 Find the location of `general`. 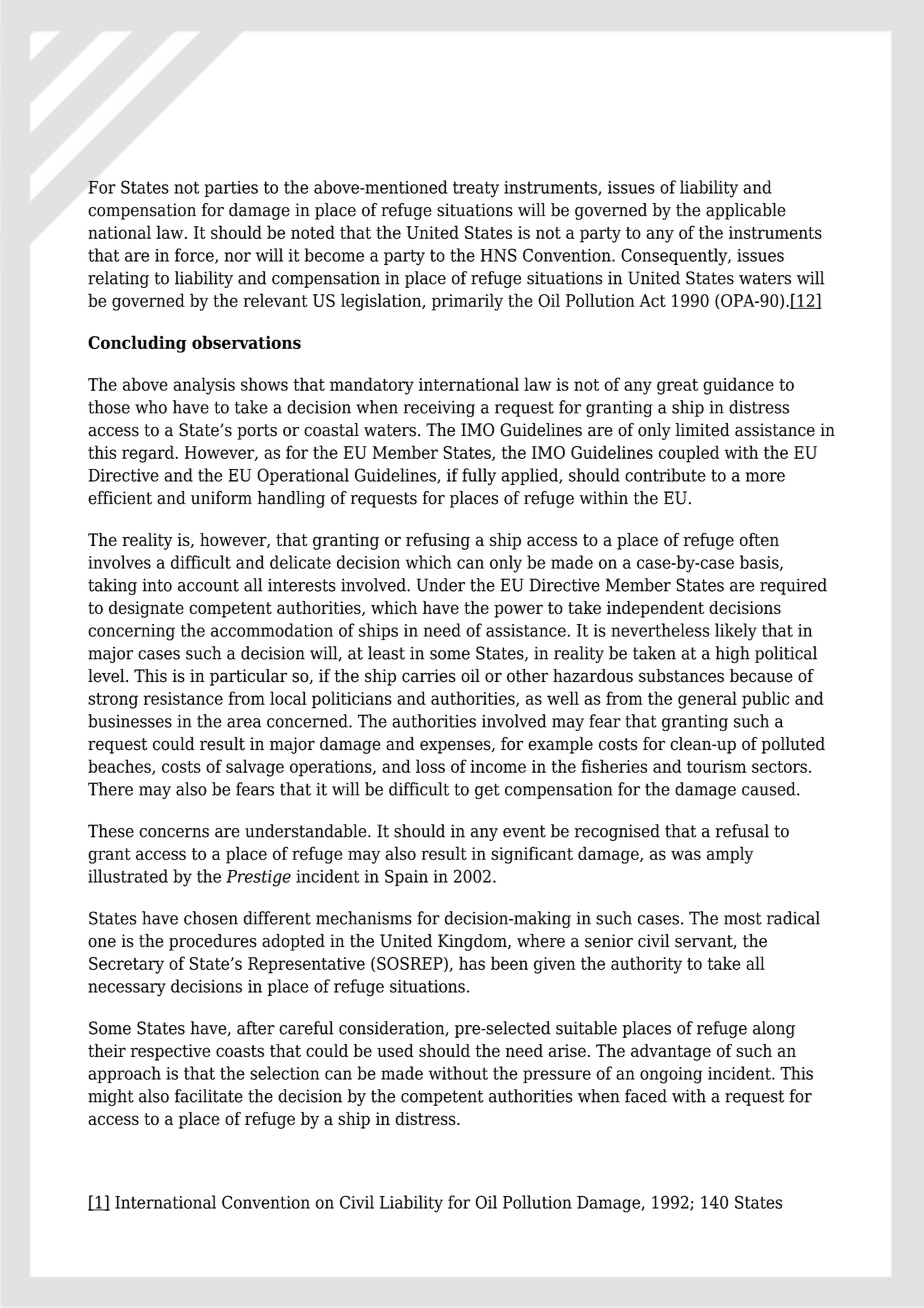

general is located at coordinates (707, 700).
